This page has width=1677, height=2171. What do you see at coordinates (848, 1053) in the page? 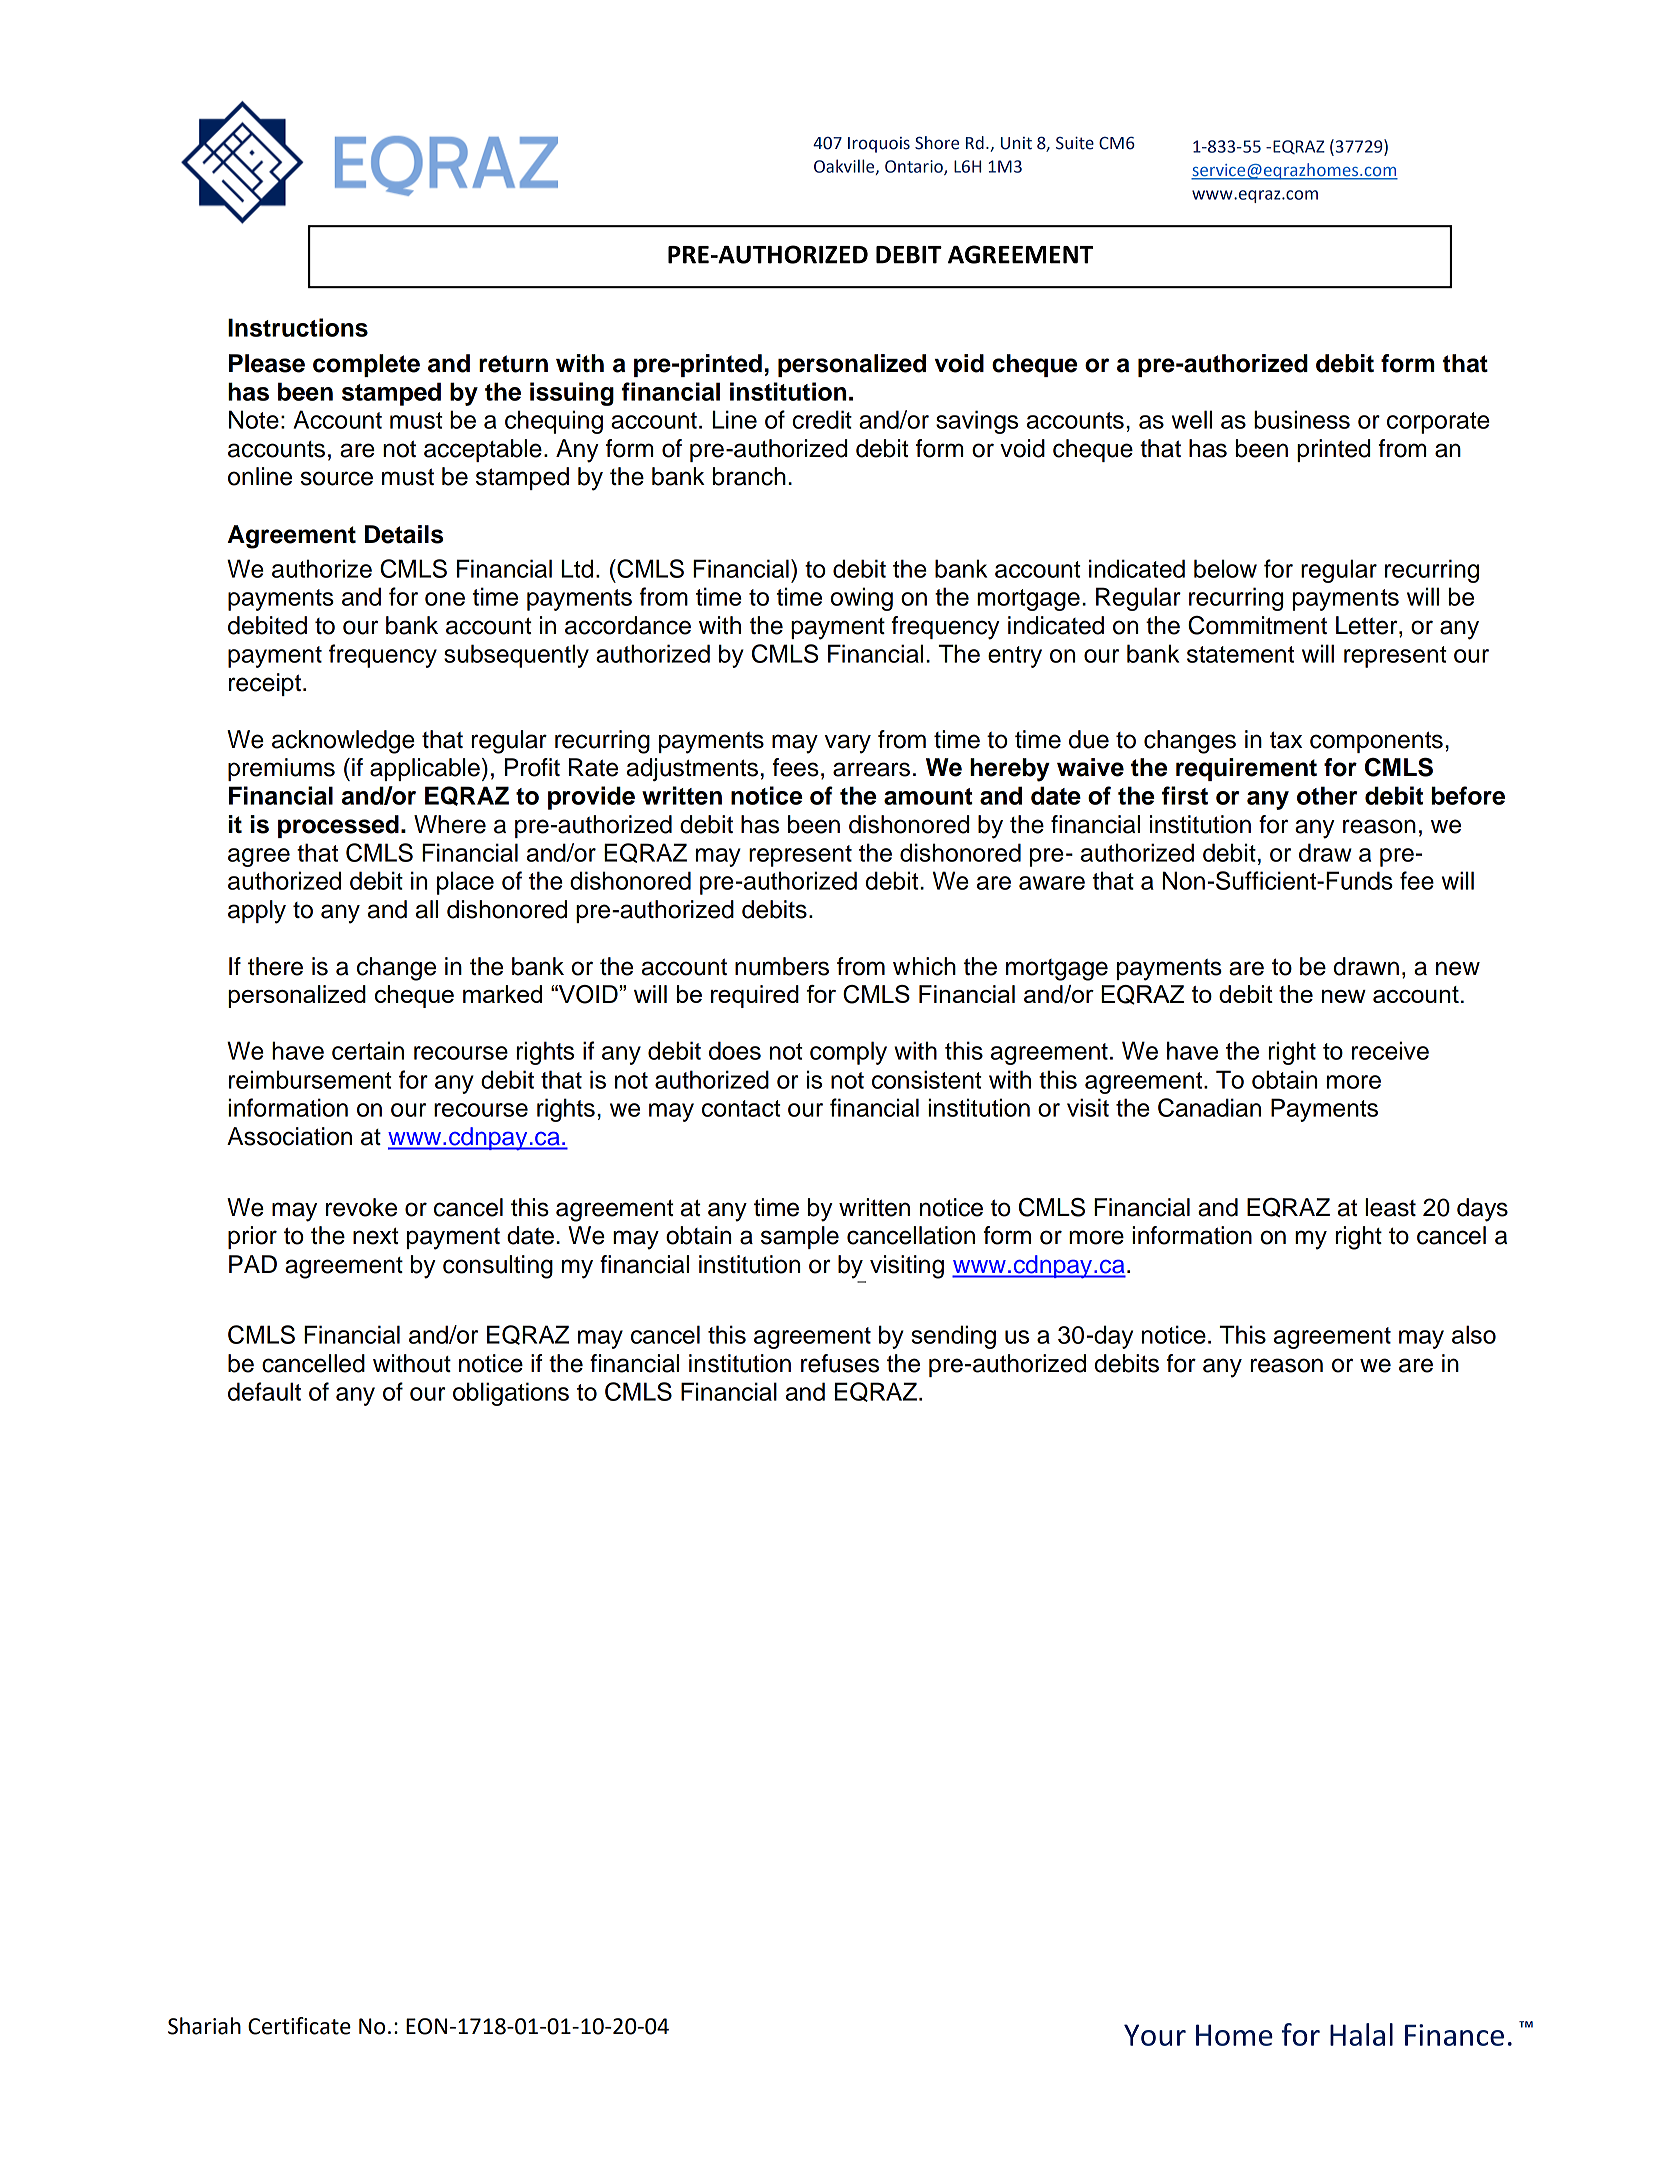
I see `comply` at bounding box center [848, 1053].
